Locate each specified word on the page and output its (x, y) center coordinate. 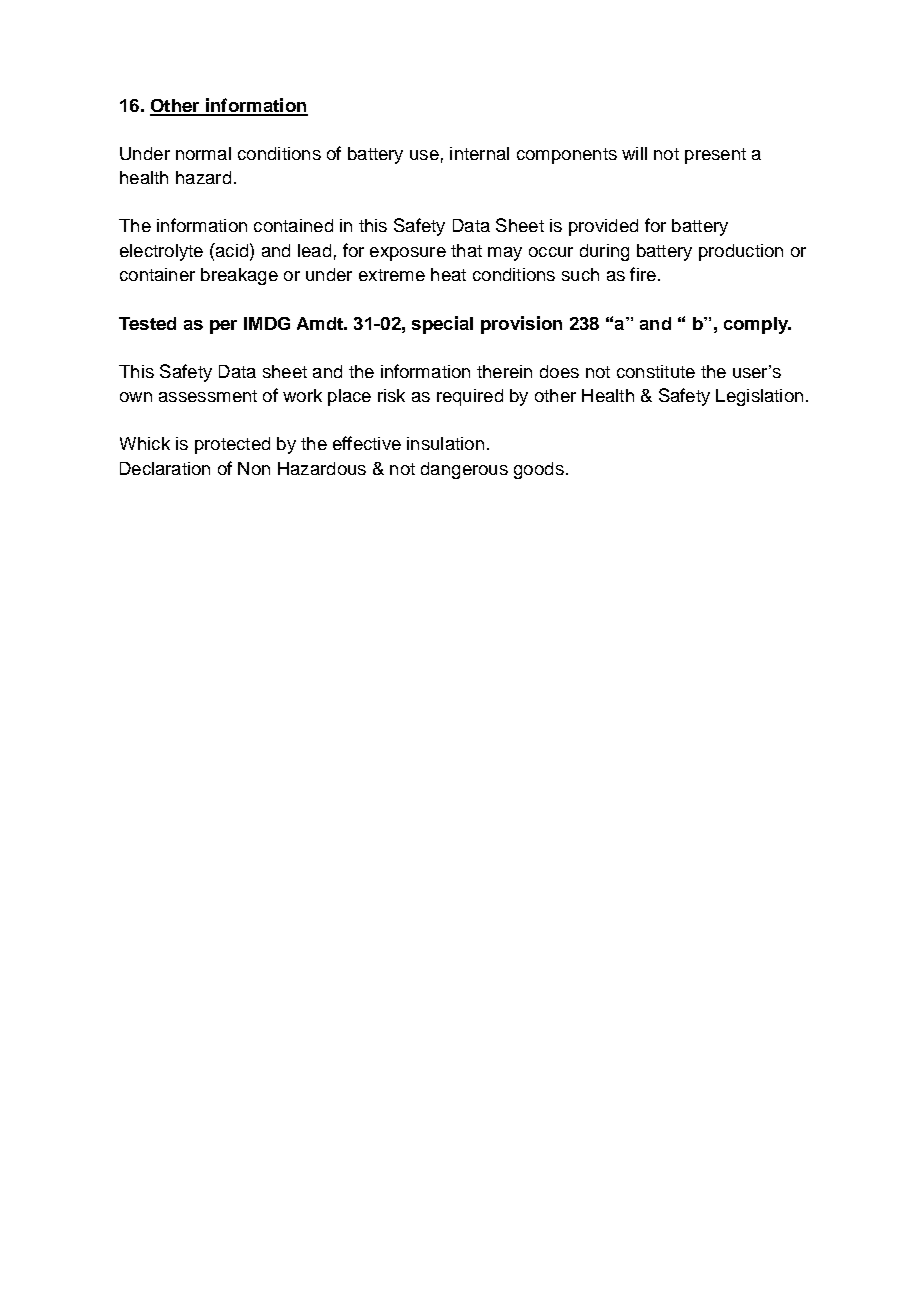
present (715, 156)
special (442, 325)
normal (203, 153)
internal (479, 153)
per (223, 327)
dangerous (464, 470)
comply (757, 325)
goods (539, 470)
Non (254, 468)
